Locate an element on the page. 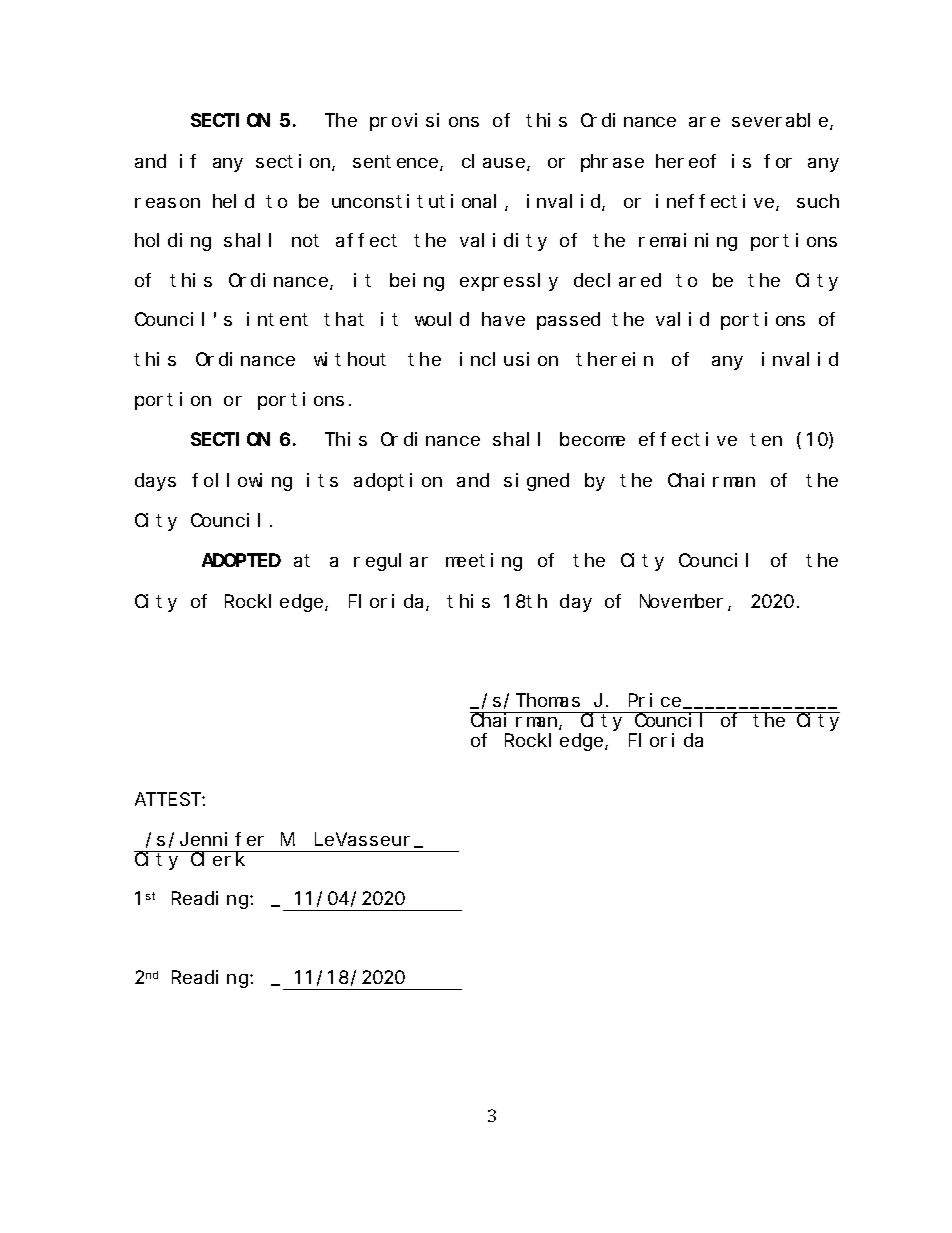 The width and height of the image is (952, 1233). clause is located at coordinates (495, 162).
